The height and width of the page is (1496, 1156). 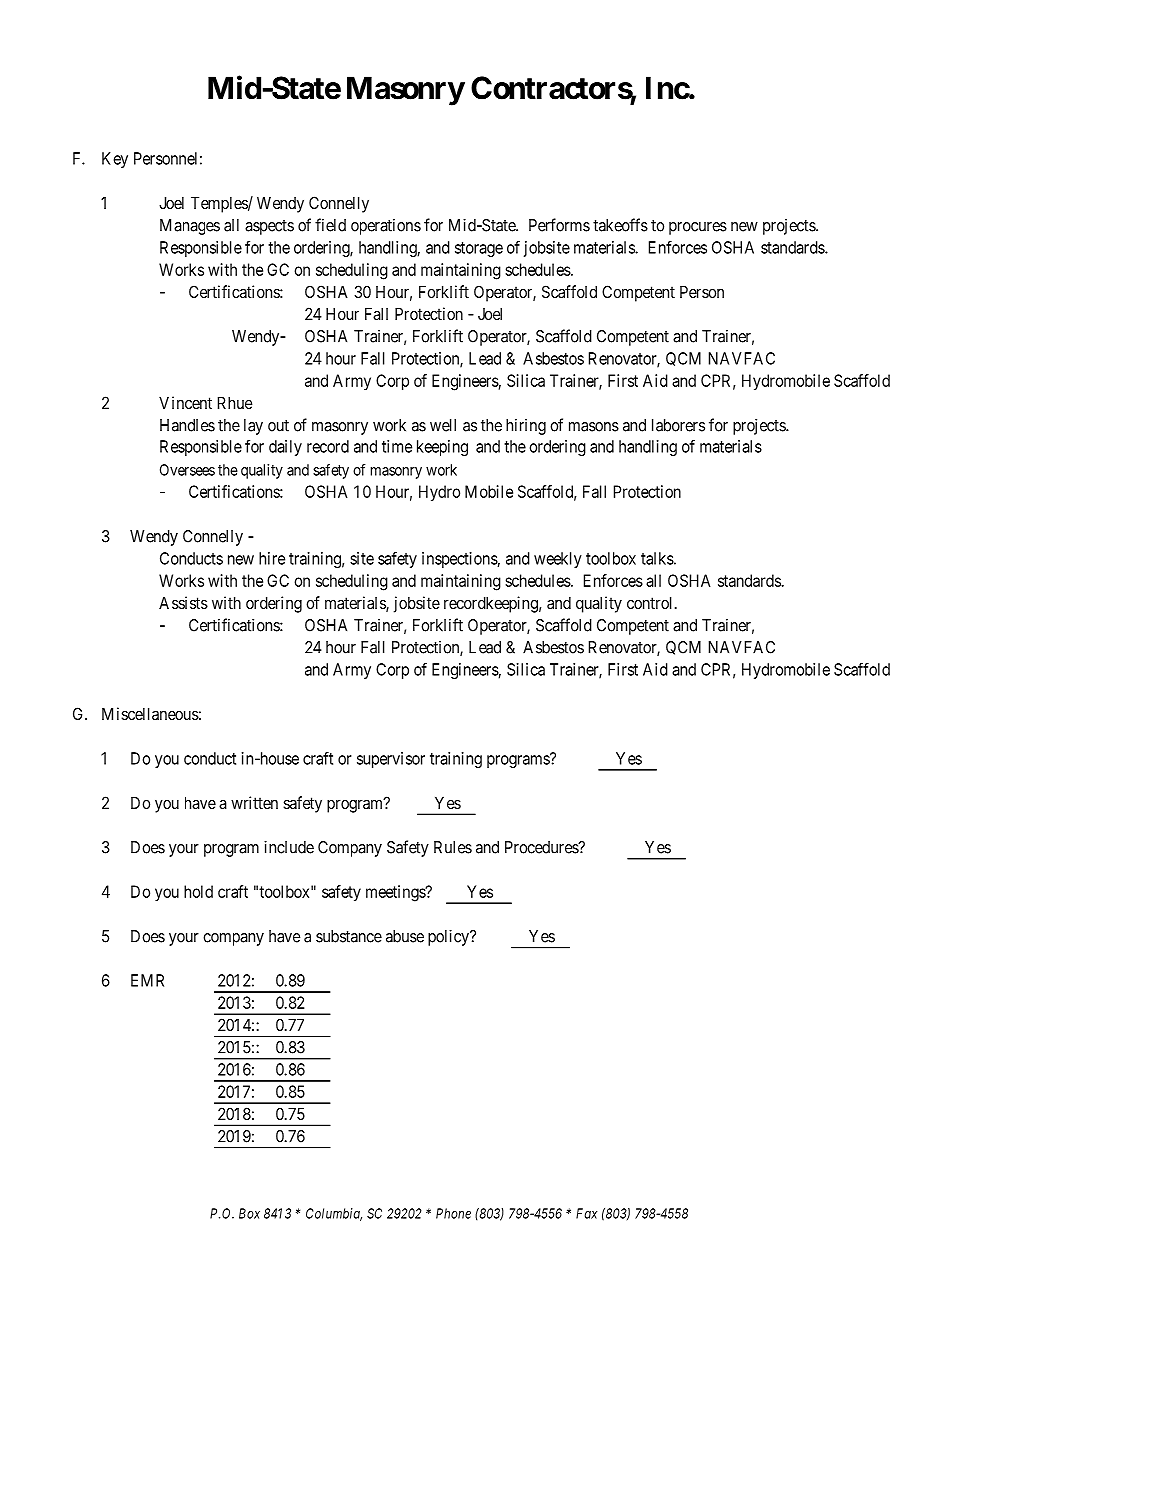 What do you see at coordinates (391, 760) in the page?
I see `supervisor` at bounding box center [391, 760].
